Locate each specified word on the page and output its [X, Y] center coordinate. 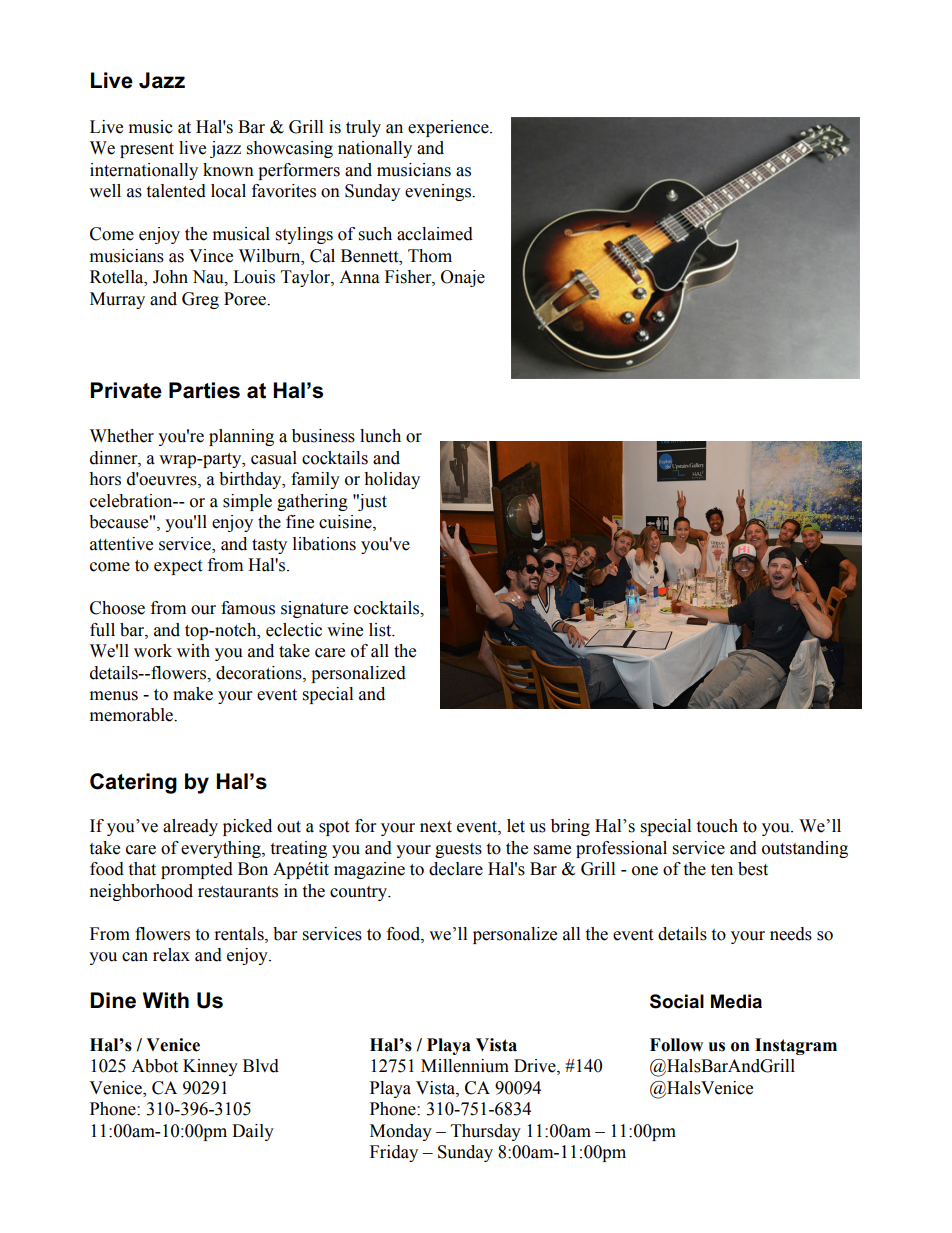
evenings [439, 192]
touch [717, 826]
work [153, 651]
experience [449, 128]
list [381, 630]
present [147, 150]
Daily [253, 1132]
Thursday [486, 1132]
